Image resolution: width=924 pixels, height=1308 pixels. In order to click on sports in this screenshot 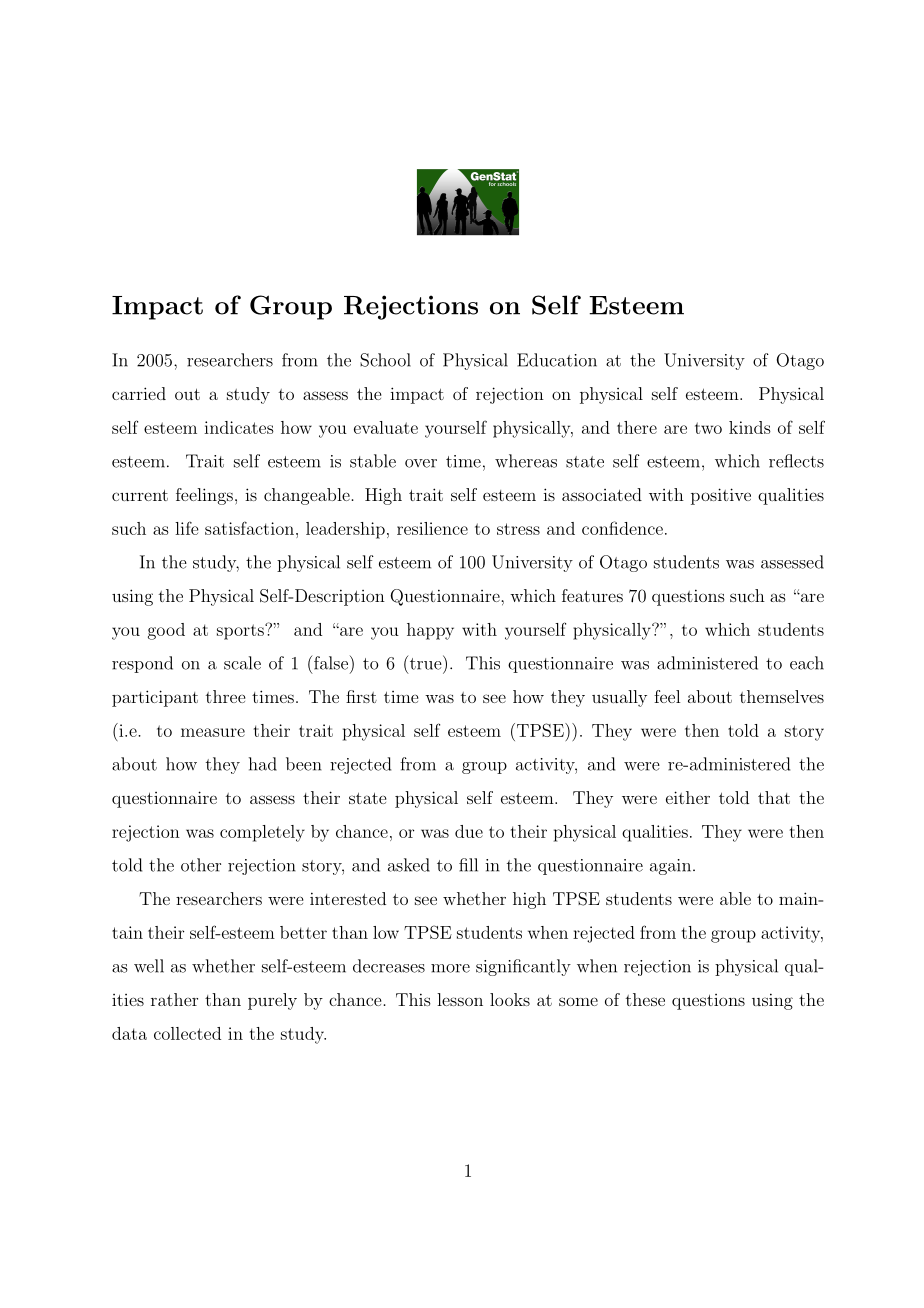, I will do `click(241, 632)`.
